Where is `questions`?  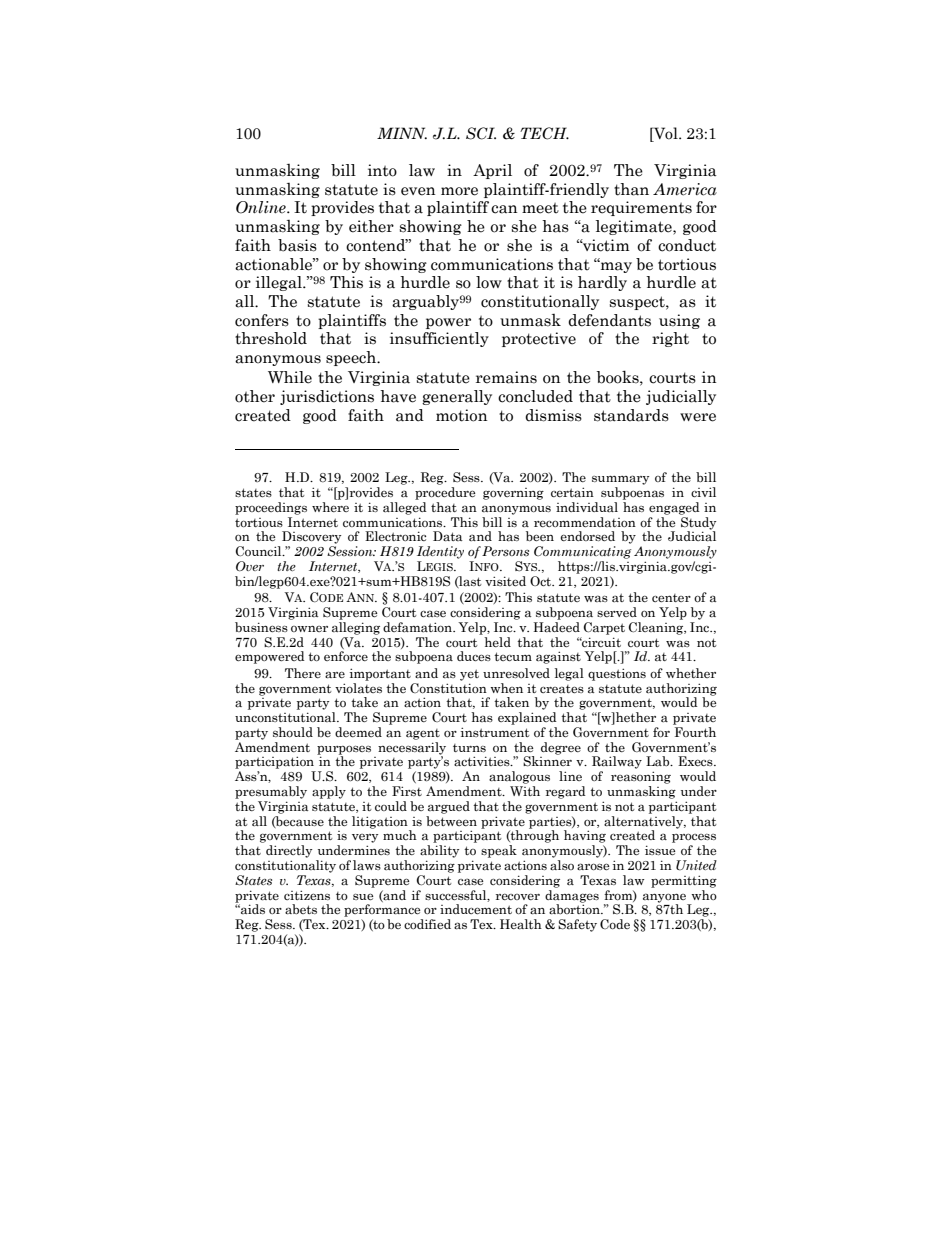 questions is located at coordinates (617, 674).
